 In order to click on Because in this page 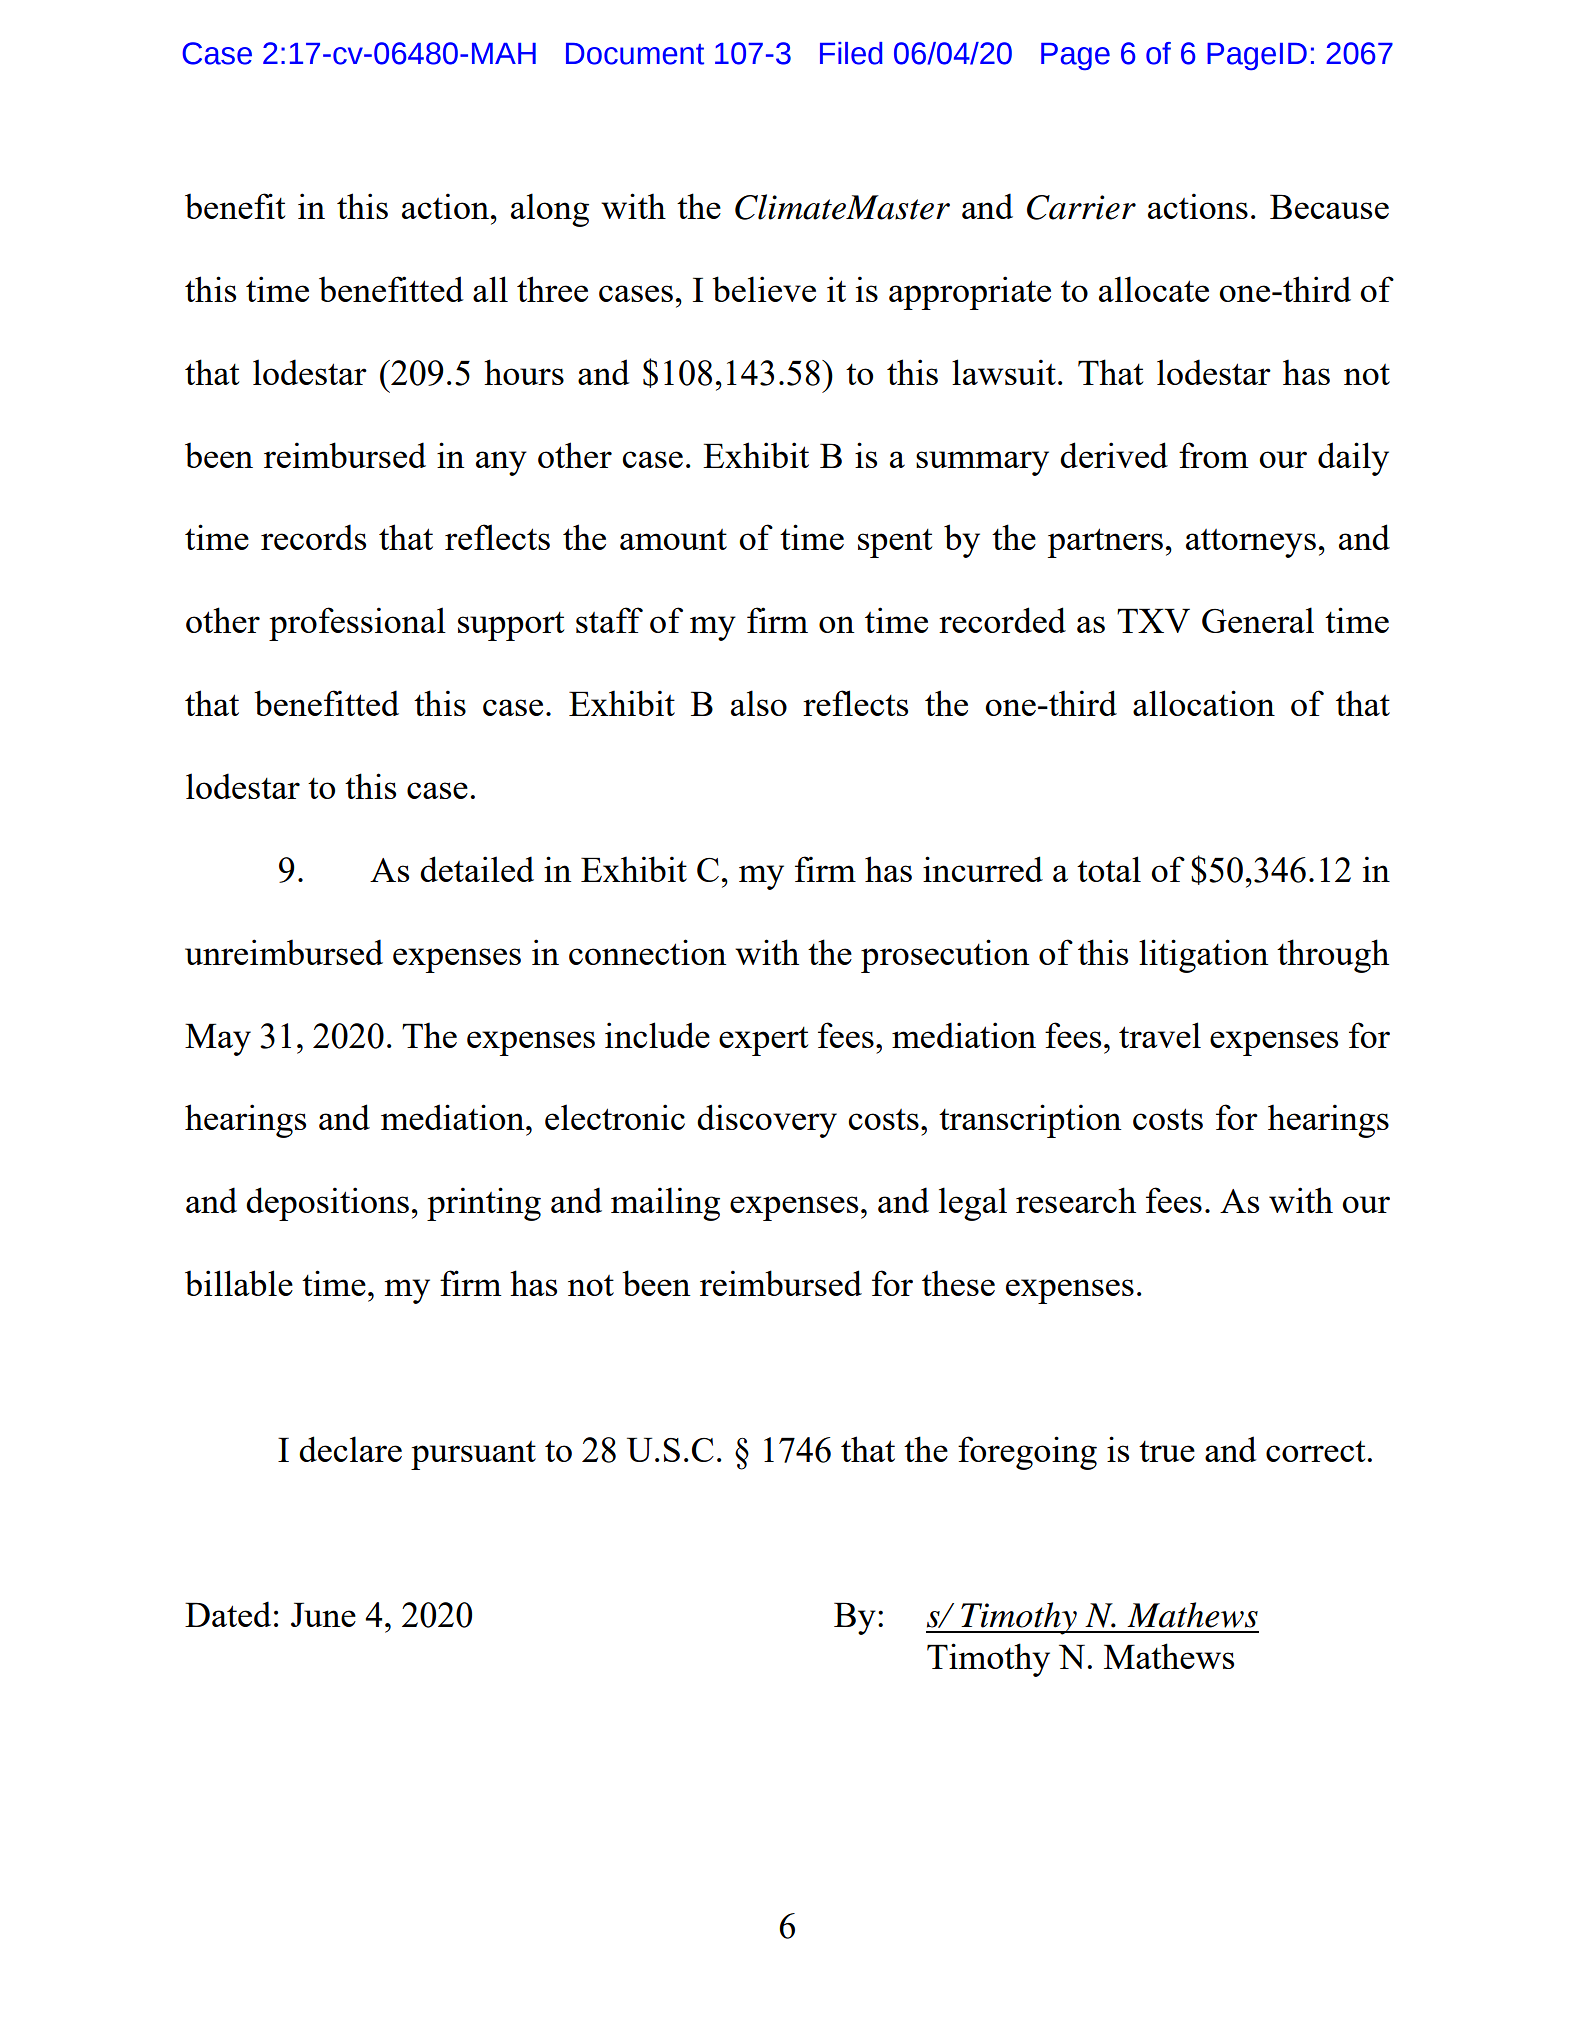, I will do `click(1329, 206)`.
